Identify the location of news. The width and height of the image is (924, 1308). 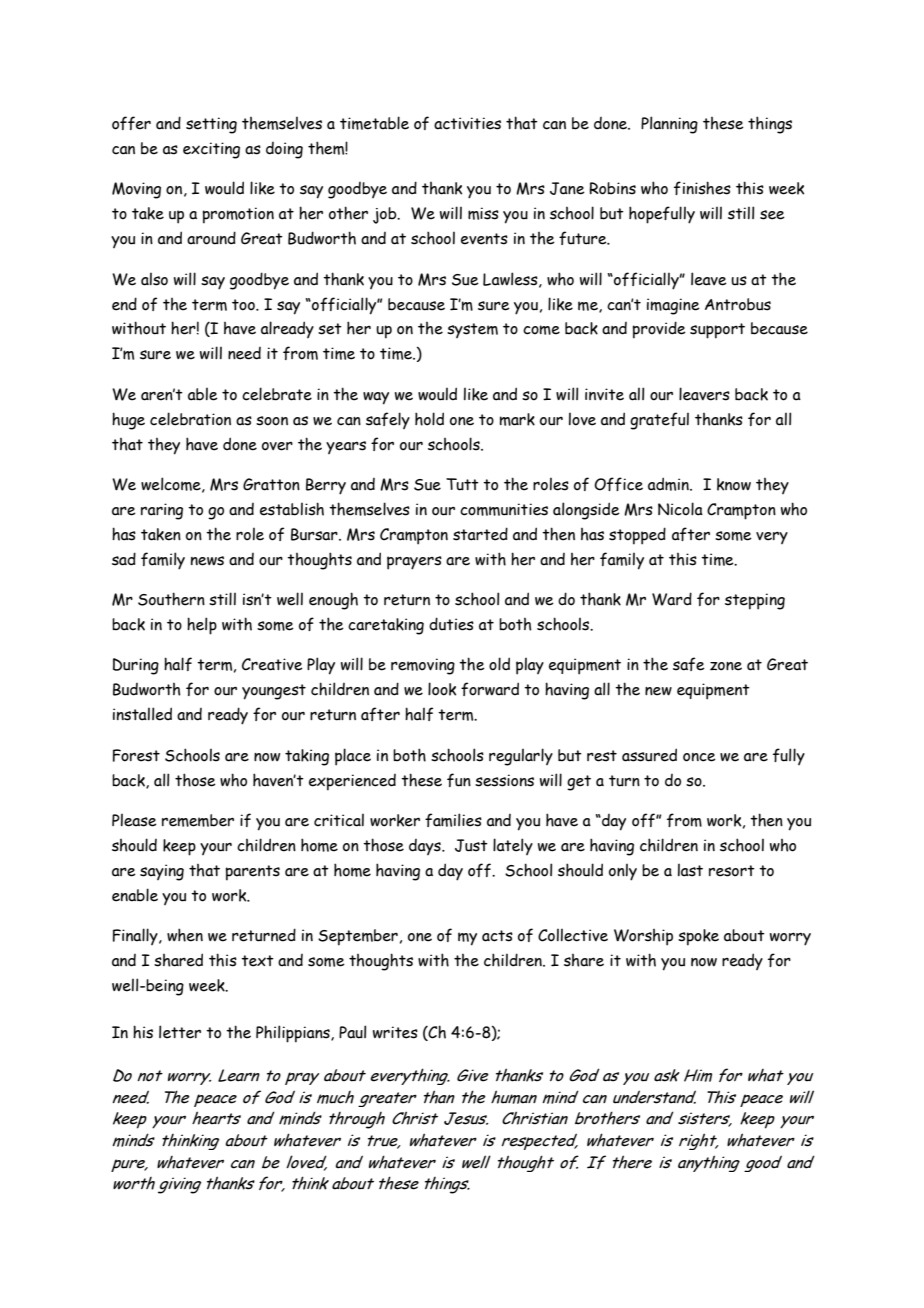
(207, 561).
